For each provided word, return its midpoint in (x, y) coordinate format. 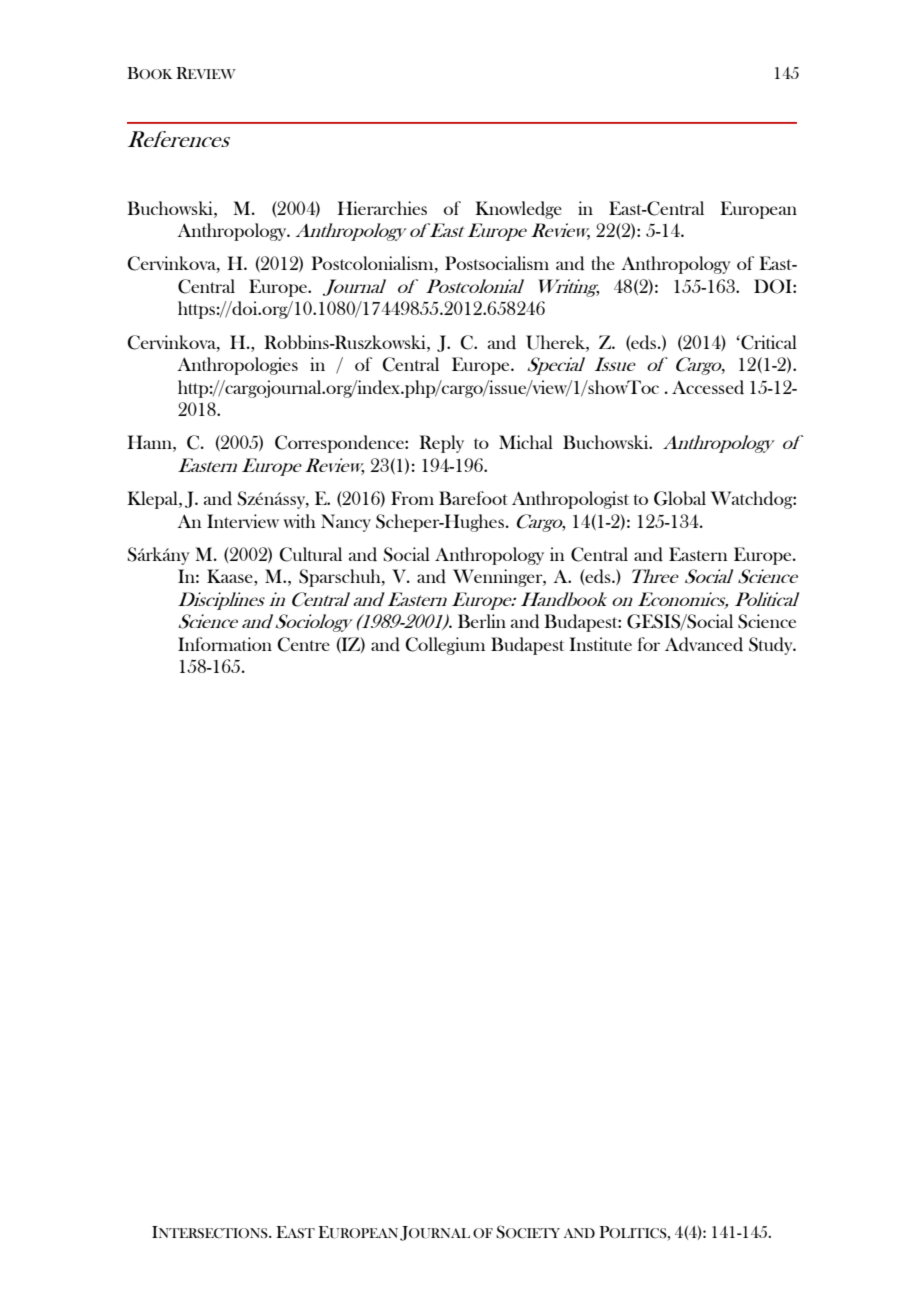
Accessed (708, 387)
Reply (441, 444)
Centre (304, 644)
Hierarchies (382, 208)
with (299, 521)
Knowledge (518, 210)
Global (680, 498)
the (603, 263)
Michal (526, 442)
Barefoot (473, 498)
